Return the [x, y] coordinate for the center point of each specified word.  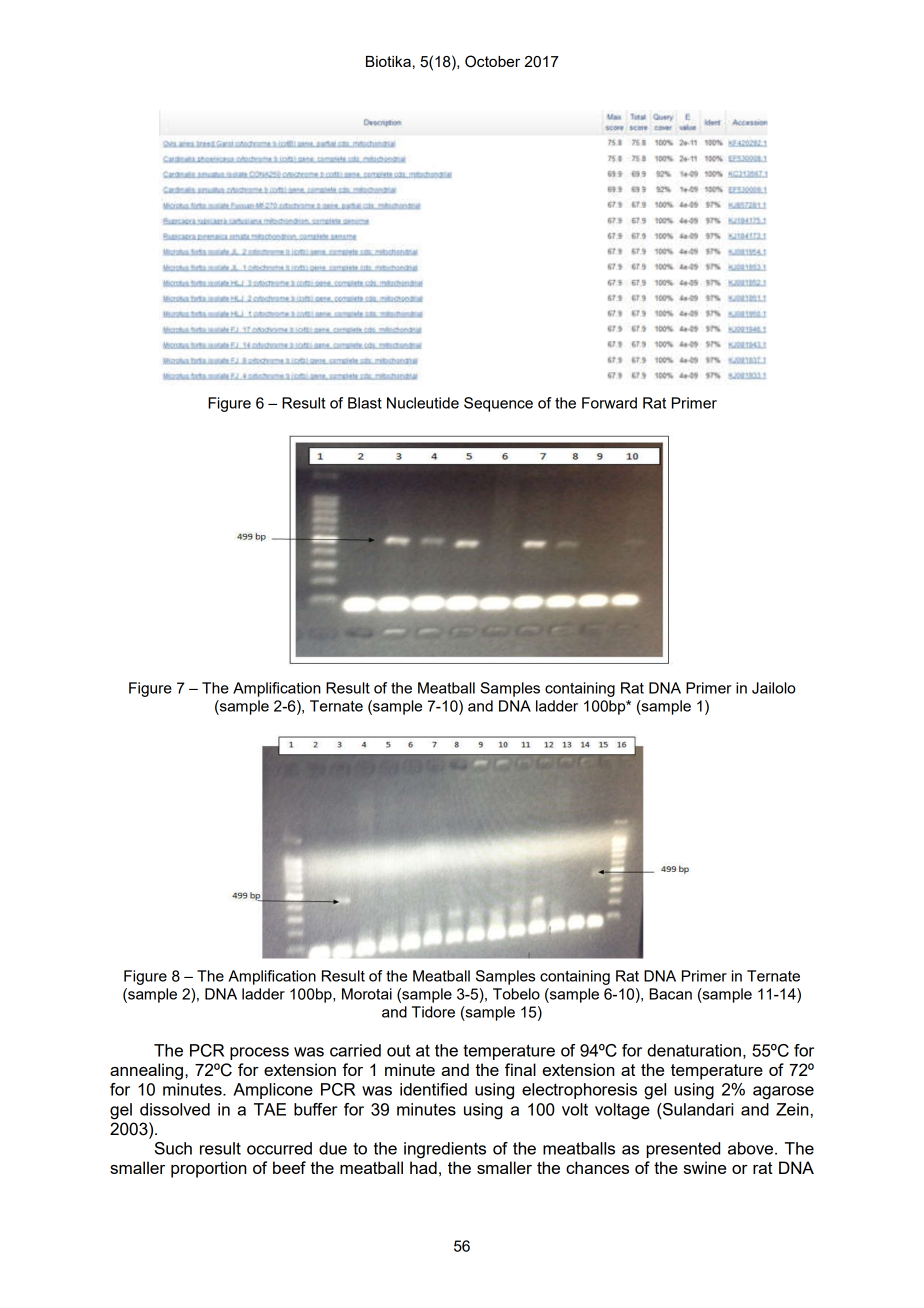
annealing [146, 1071]
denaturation [694, 1050]
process [259, 1053]
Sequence [498, 404]
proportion [209, 1169]
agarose [783, 1093]
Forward [609, 403]
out [398, 1050]
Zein [792, 1109]
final [520, 1069]
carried [355, 1050]
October [492, 61]
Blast [365, 403]
